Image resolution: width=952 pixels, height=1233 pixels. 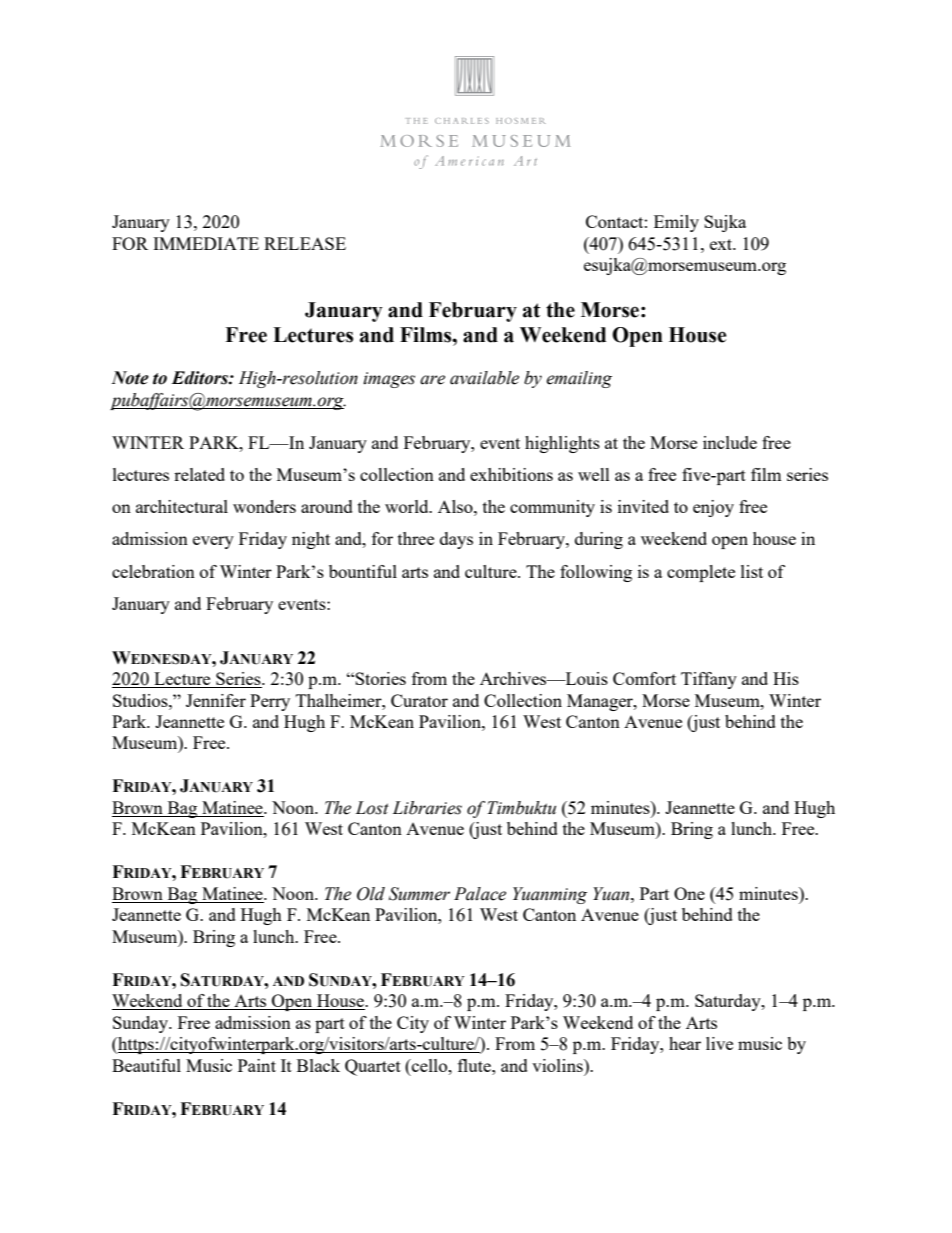 What do you see at coordinates (419, 700) in the image?
I see `Curator` at bounding box center [419, 700].
